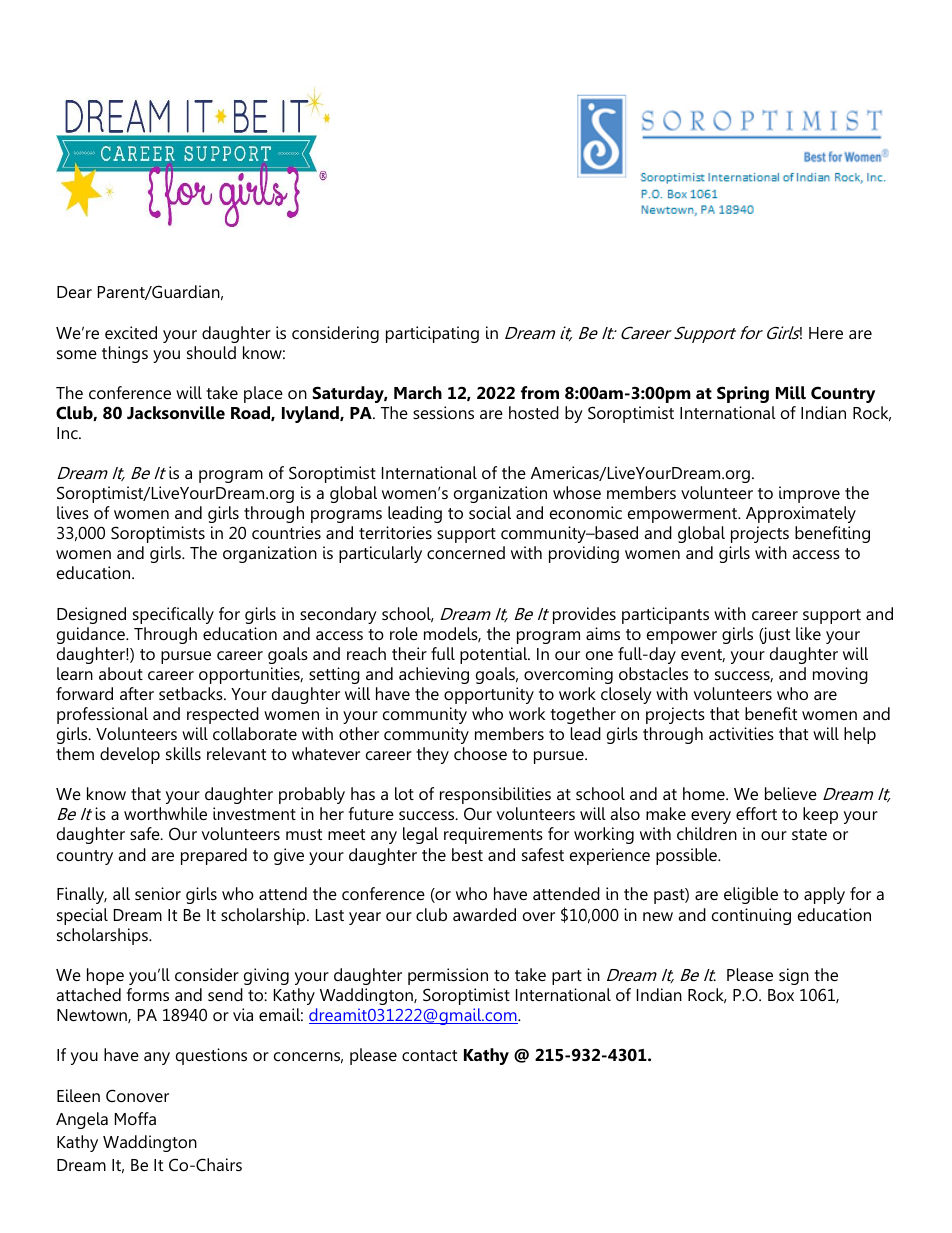 This page has height=1233, width=952. What do you see at coordinates (756, 813) in the page?
I see `effort` at bounding box center [756, 813].
